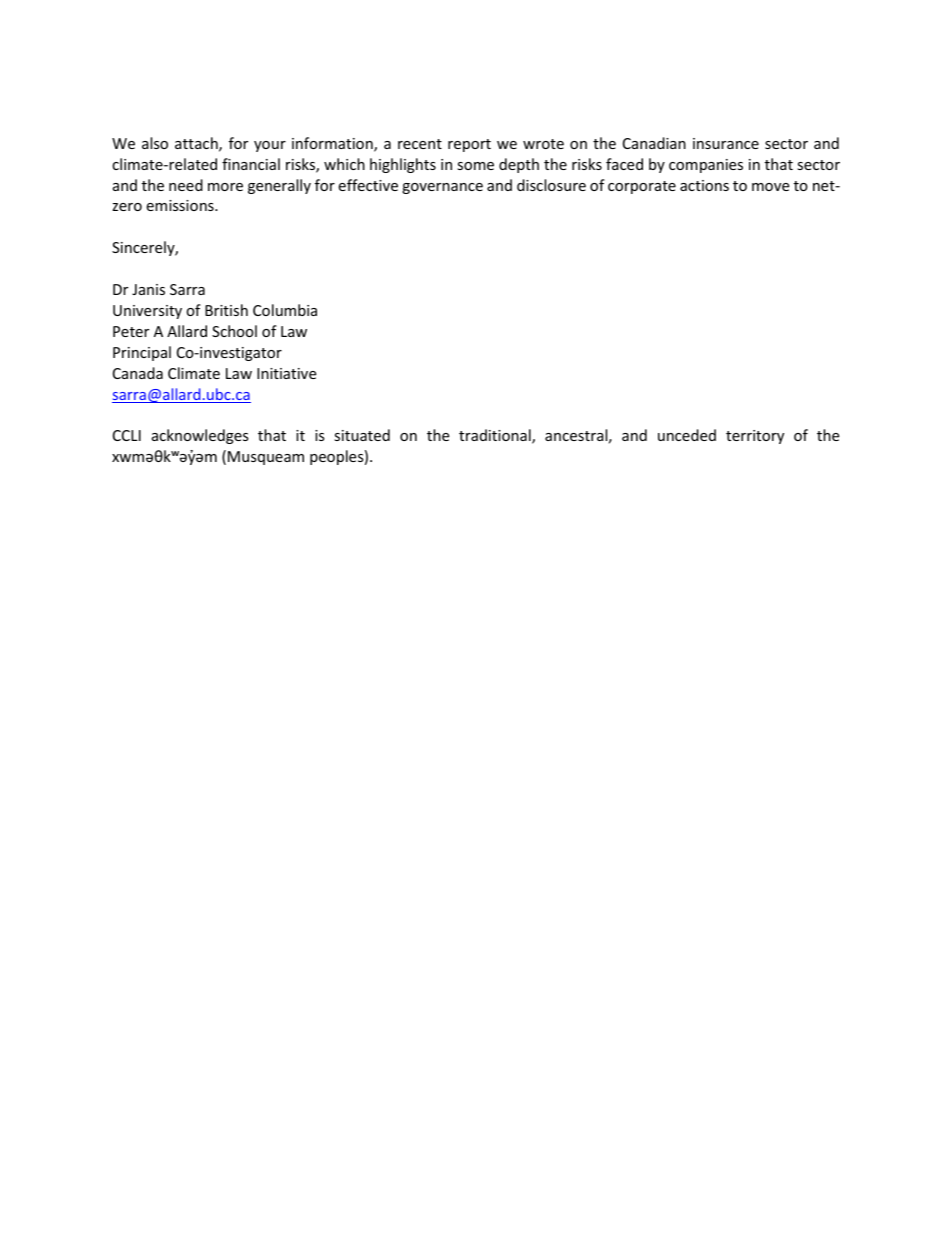  I want to click on also, so click(155, 143).
